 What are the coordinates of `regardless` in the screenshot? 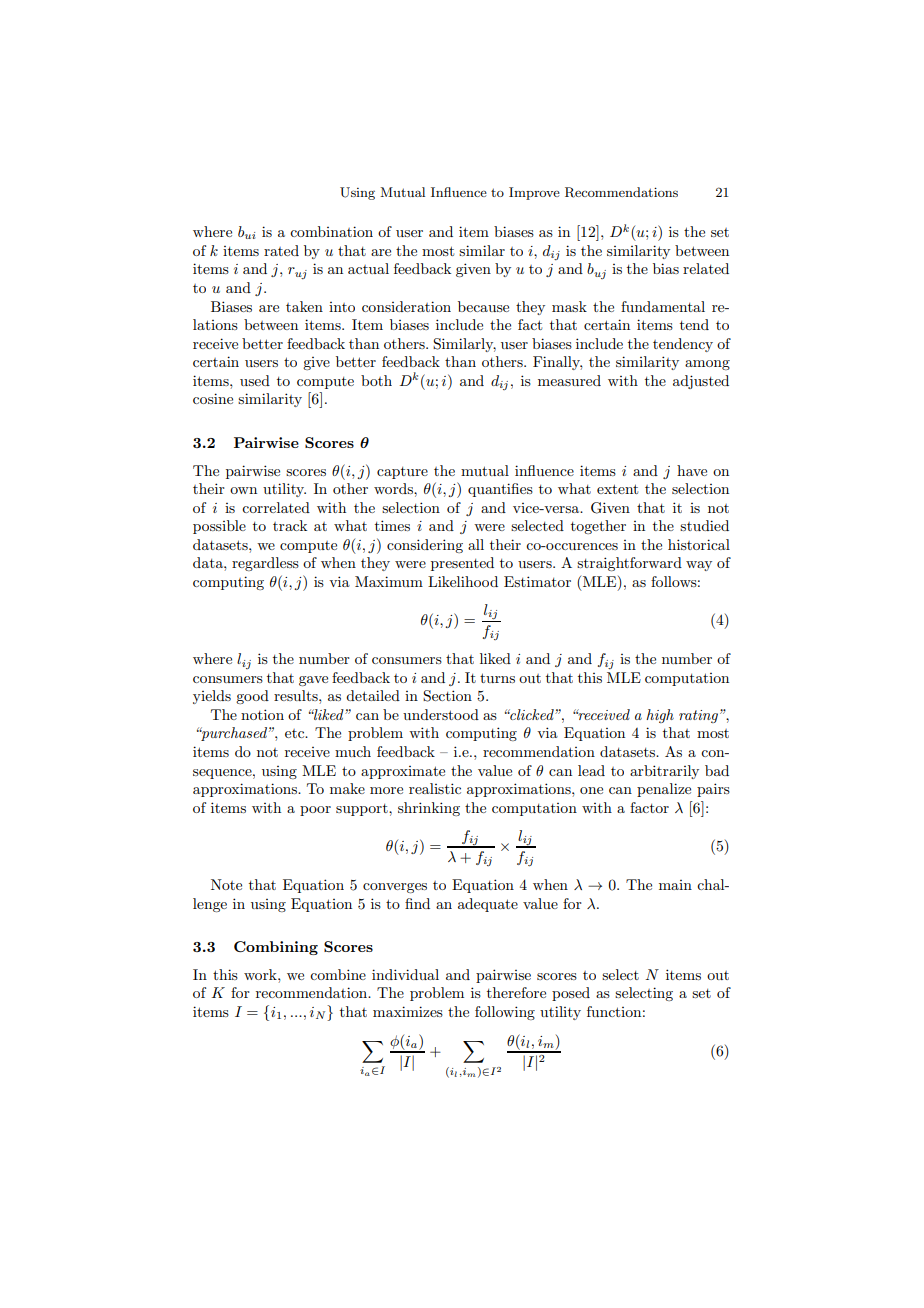 It's located at (265, 564).
